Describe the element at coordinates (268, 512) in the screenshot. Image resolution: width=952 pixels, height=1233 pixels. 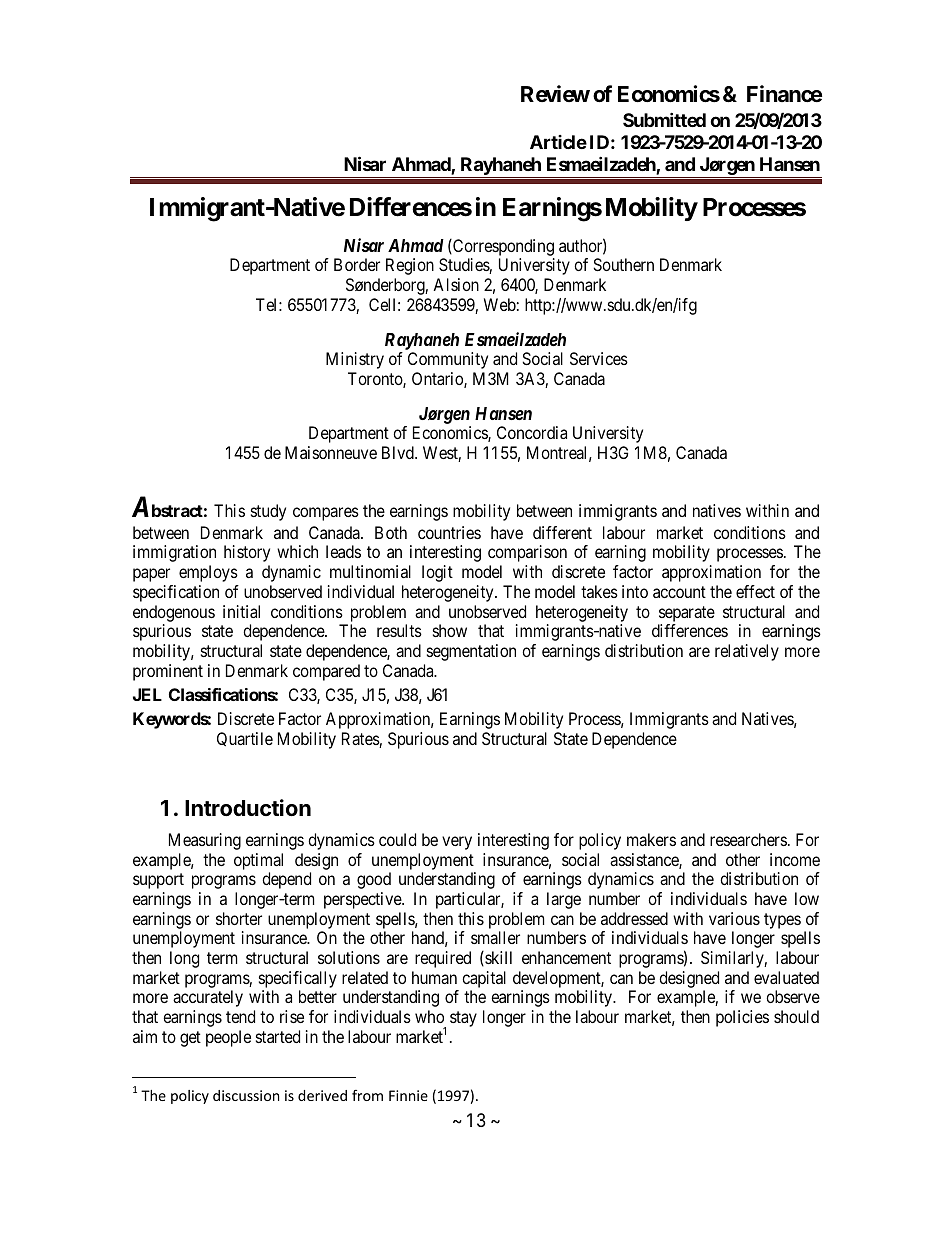
I see `study` at that location.
